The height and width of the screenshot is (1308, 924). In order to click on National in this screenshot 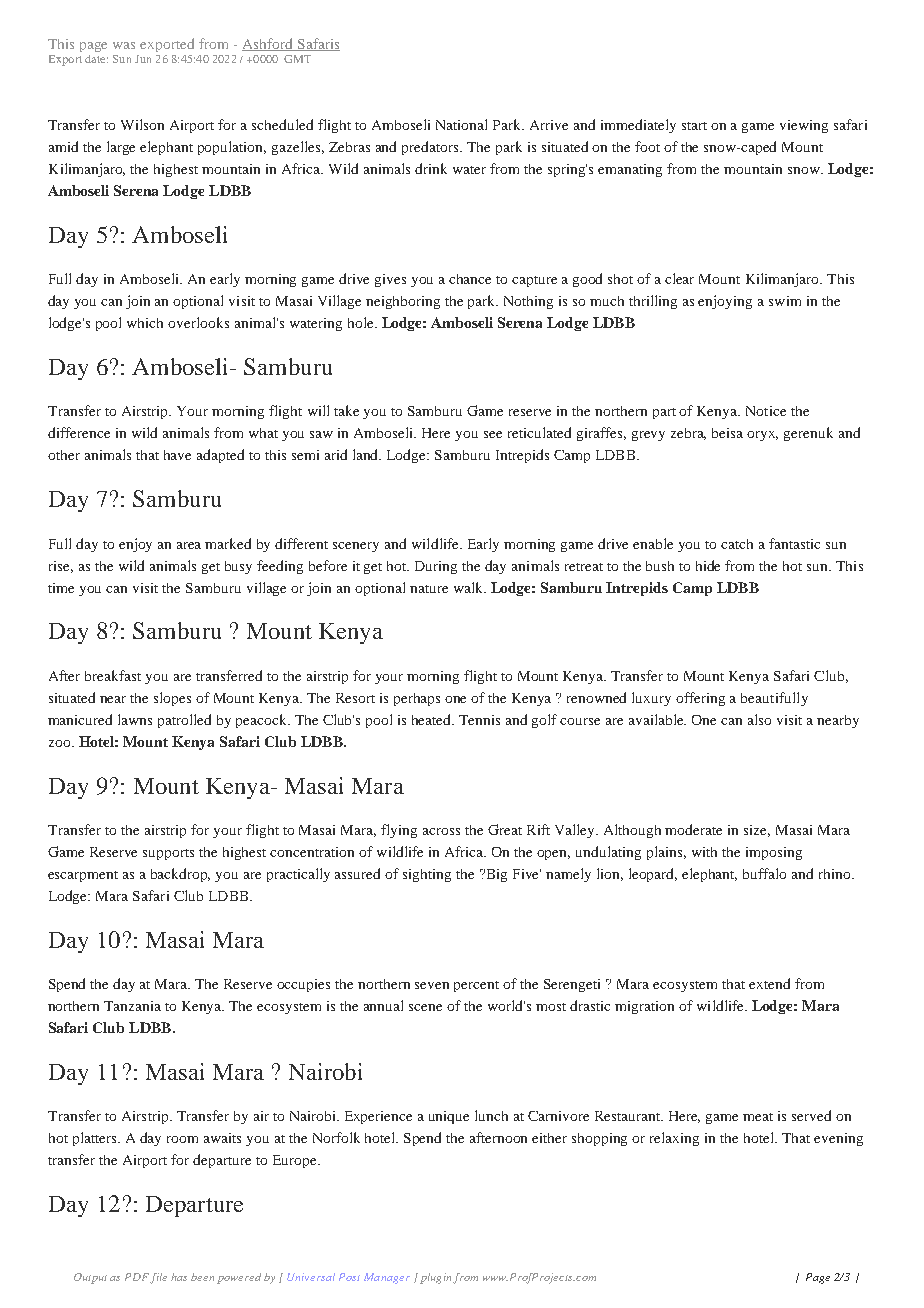, I will do `click(461, 124)`.
